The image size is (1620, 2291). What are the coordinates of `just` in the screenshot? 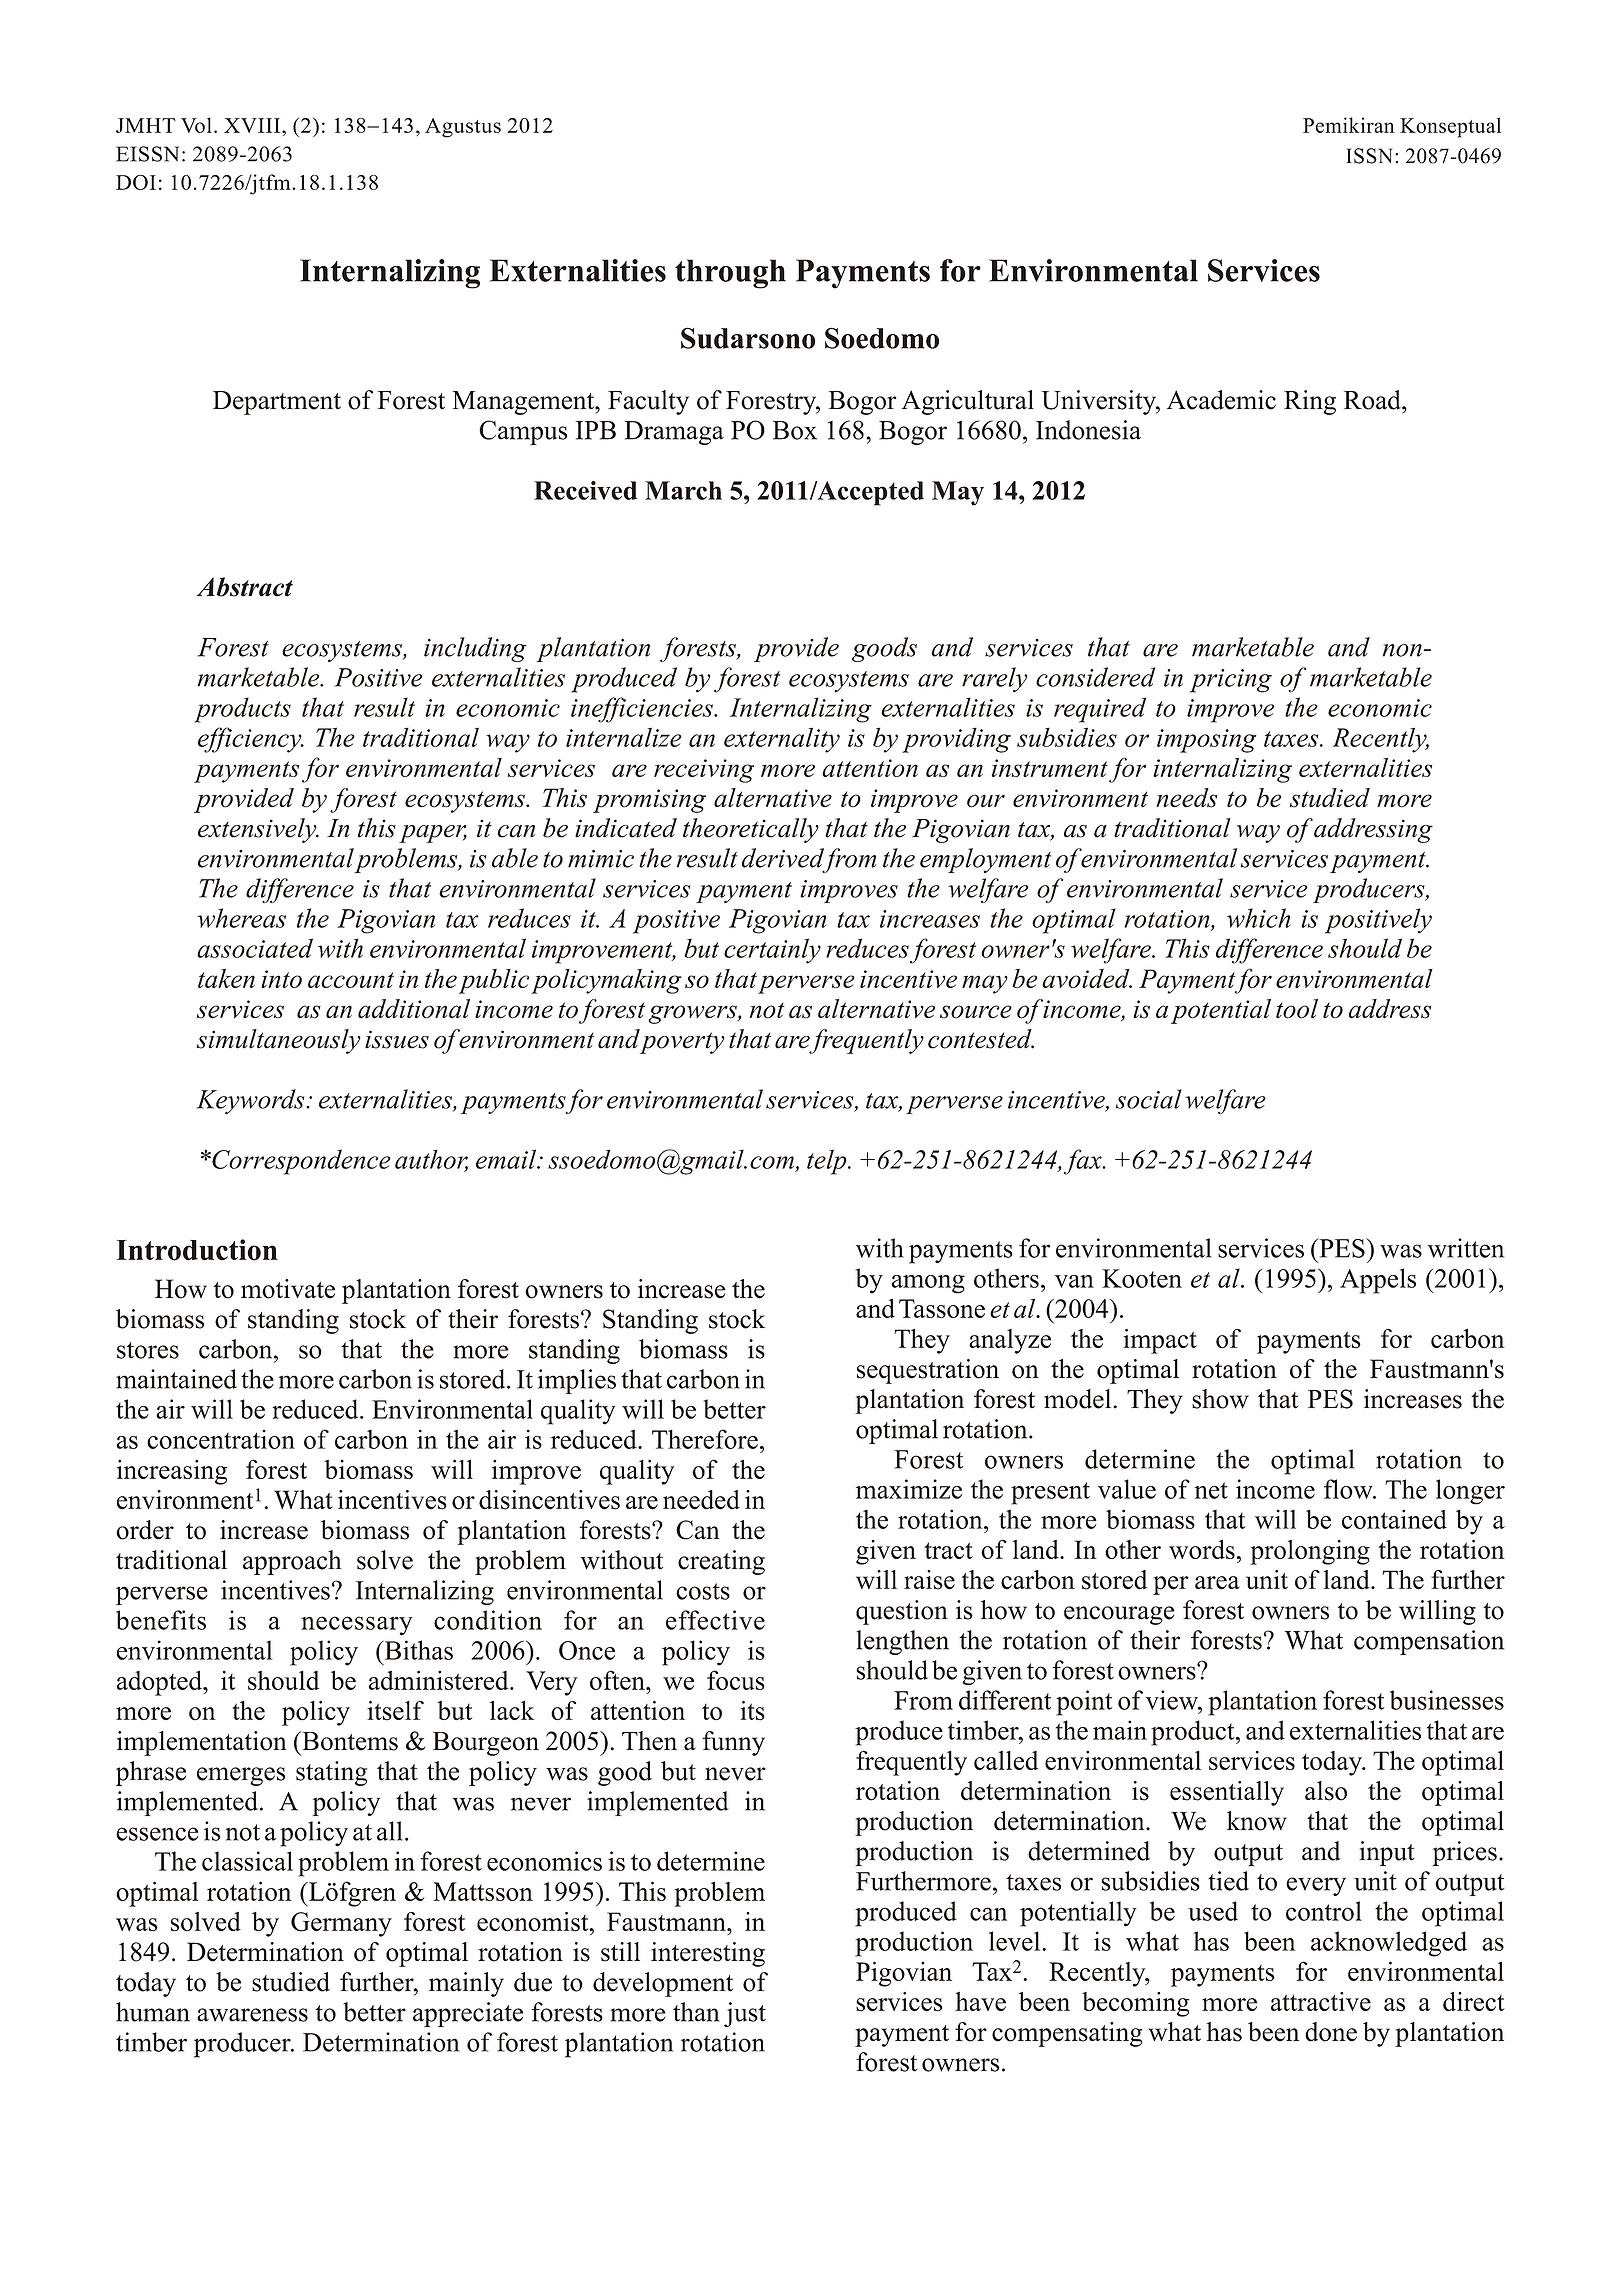 It's located at (745, 2014).
